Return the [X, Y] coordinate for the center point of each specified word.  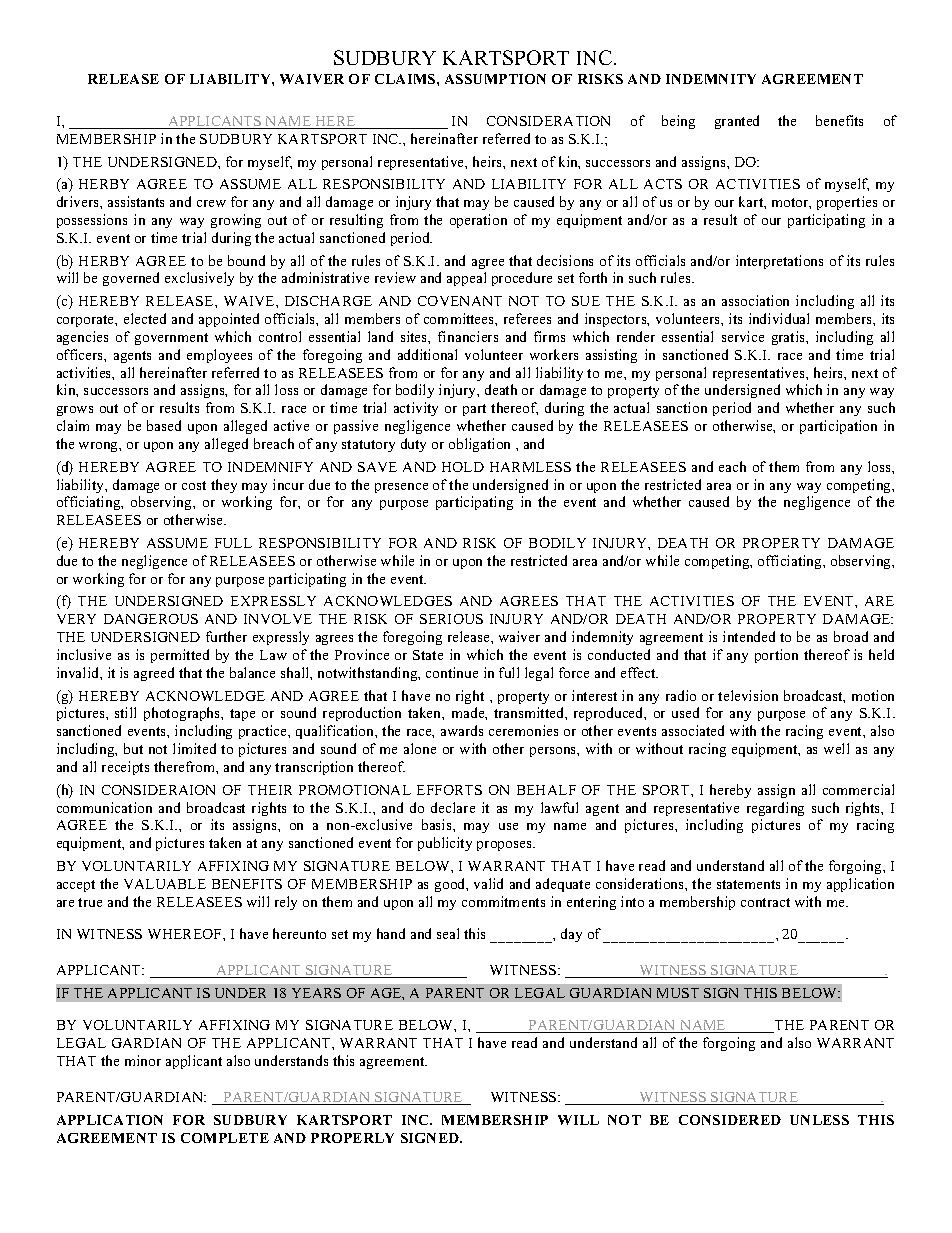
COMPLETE [225, 1138]
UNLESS [819, 1120]
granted [737, 122]
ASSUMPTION [495, 79]
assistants [136, 201]
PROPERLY [352, 1138]
